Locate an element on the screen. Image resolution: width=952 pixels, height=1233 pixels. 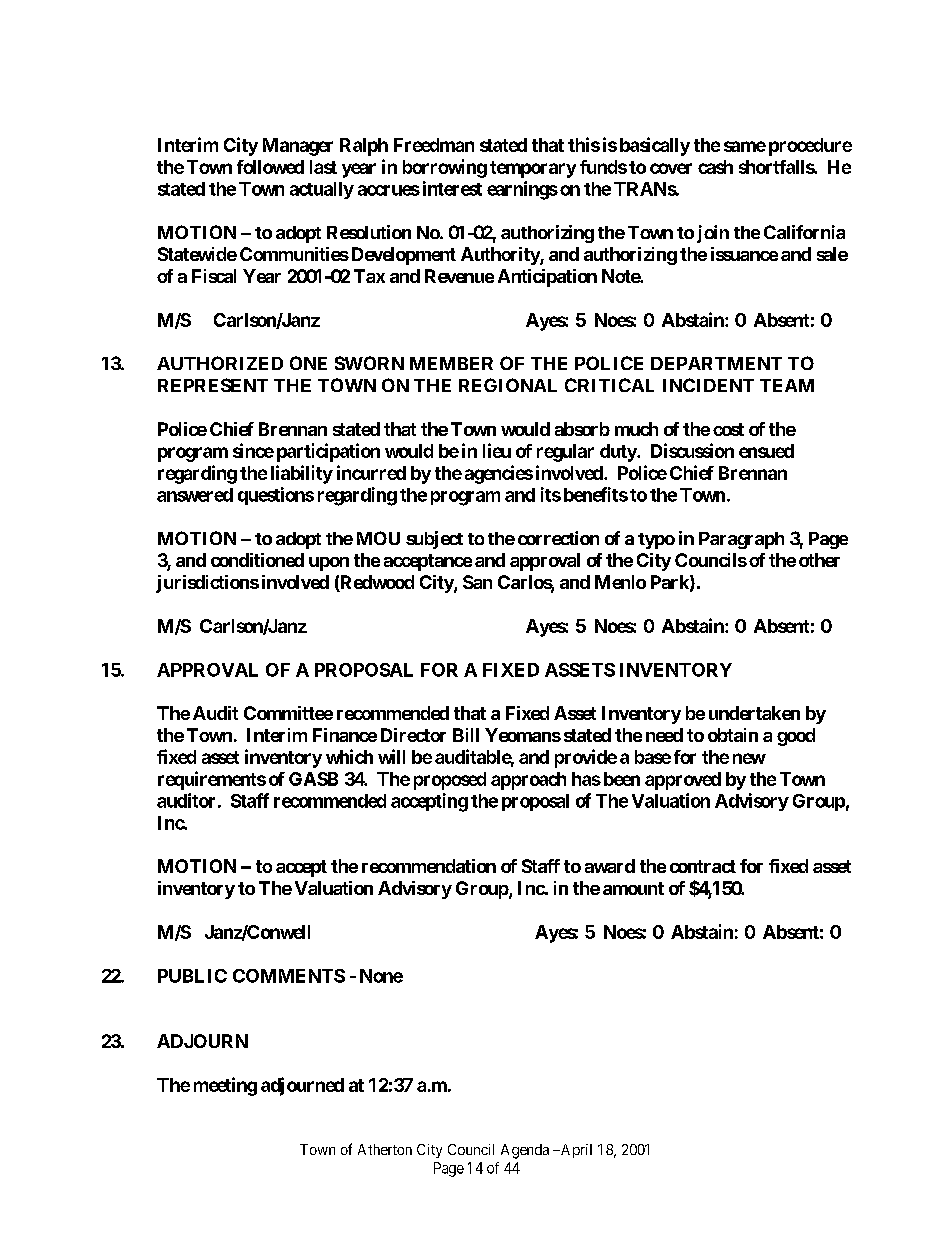
meeting is located at coordinates (225, 1086).
